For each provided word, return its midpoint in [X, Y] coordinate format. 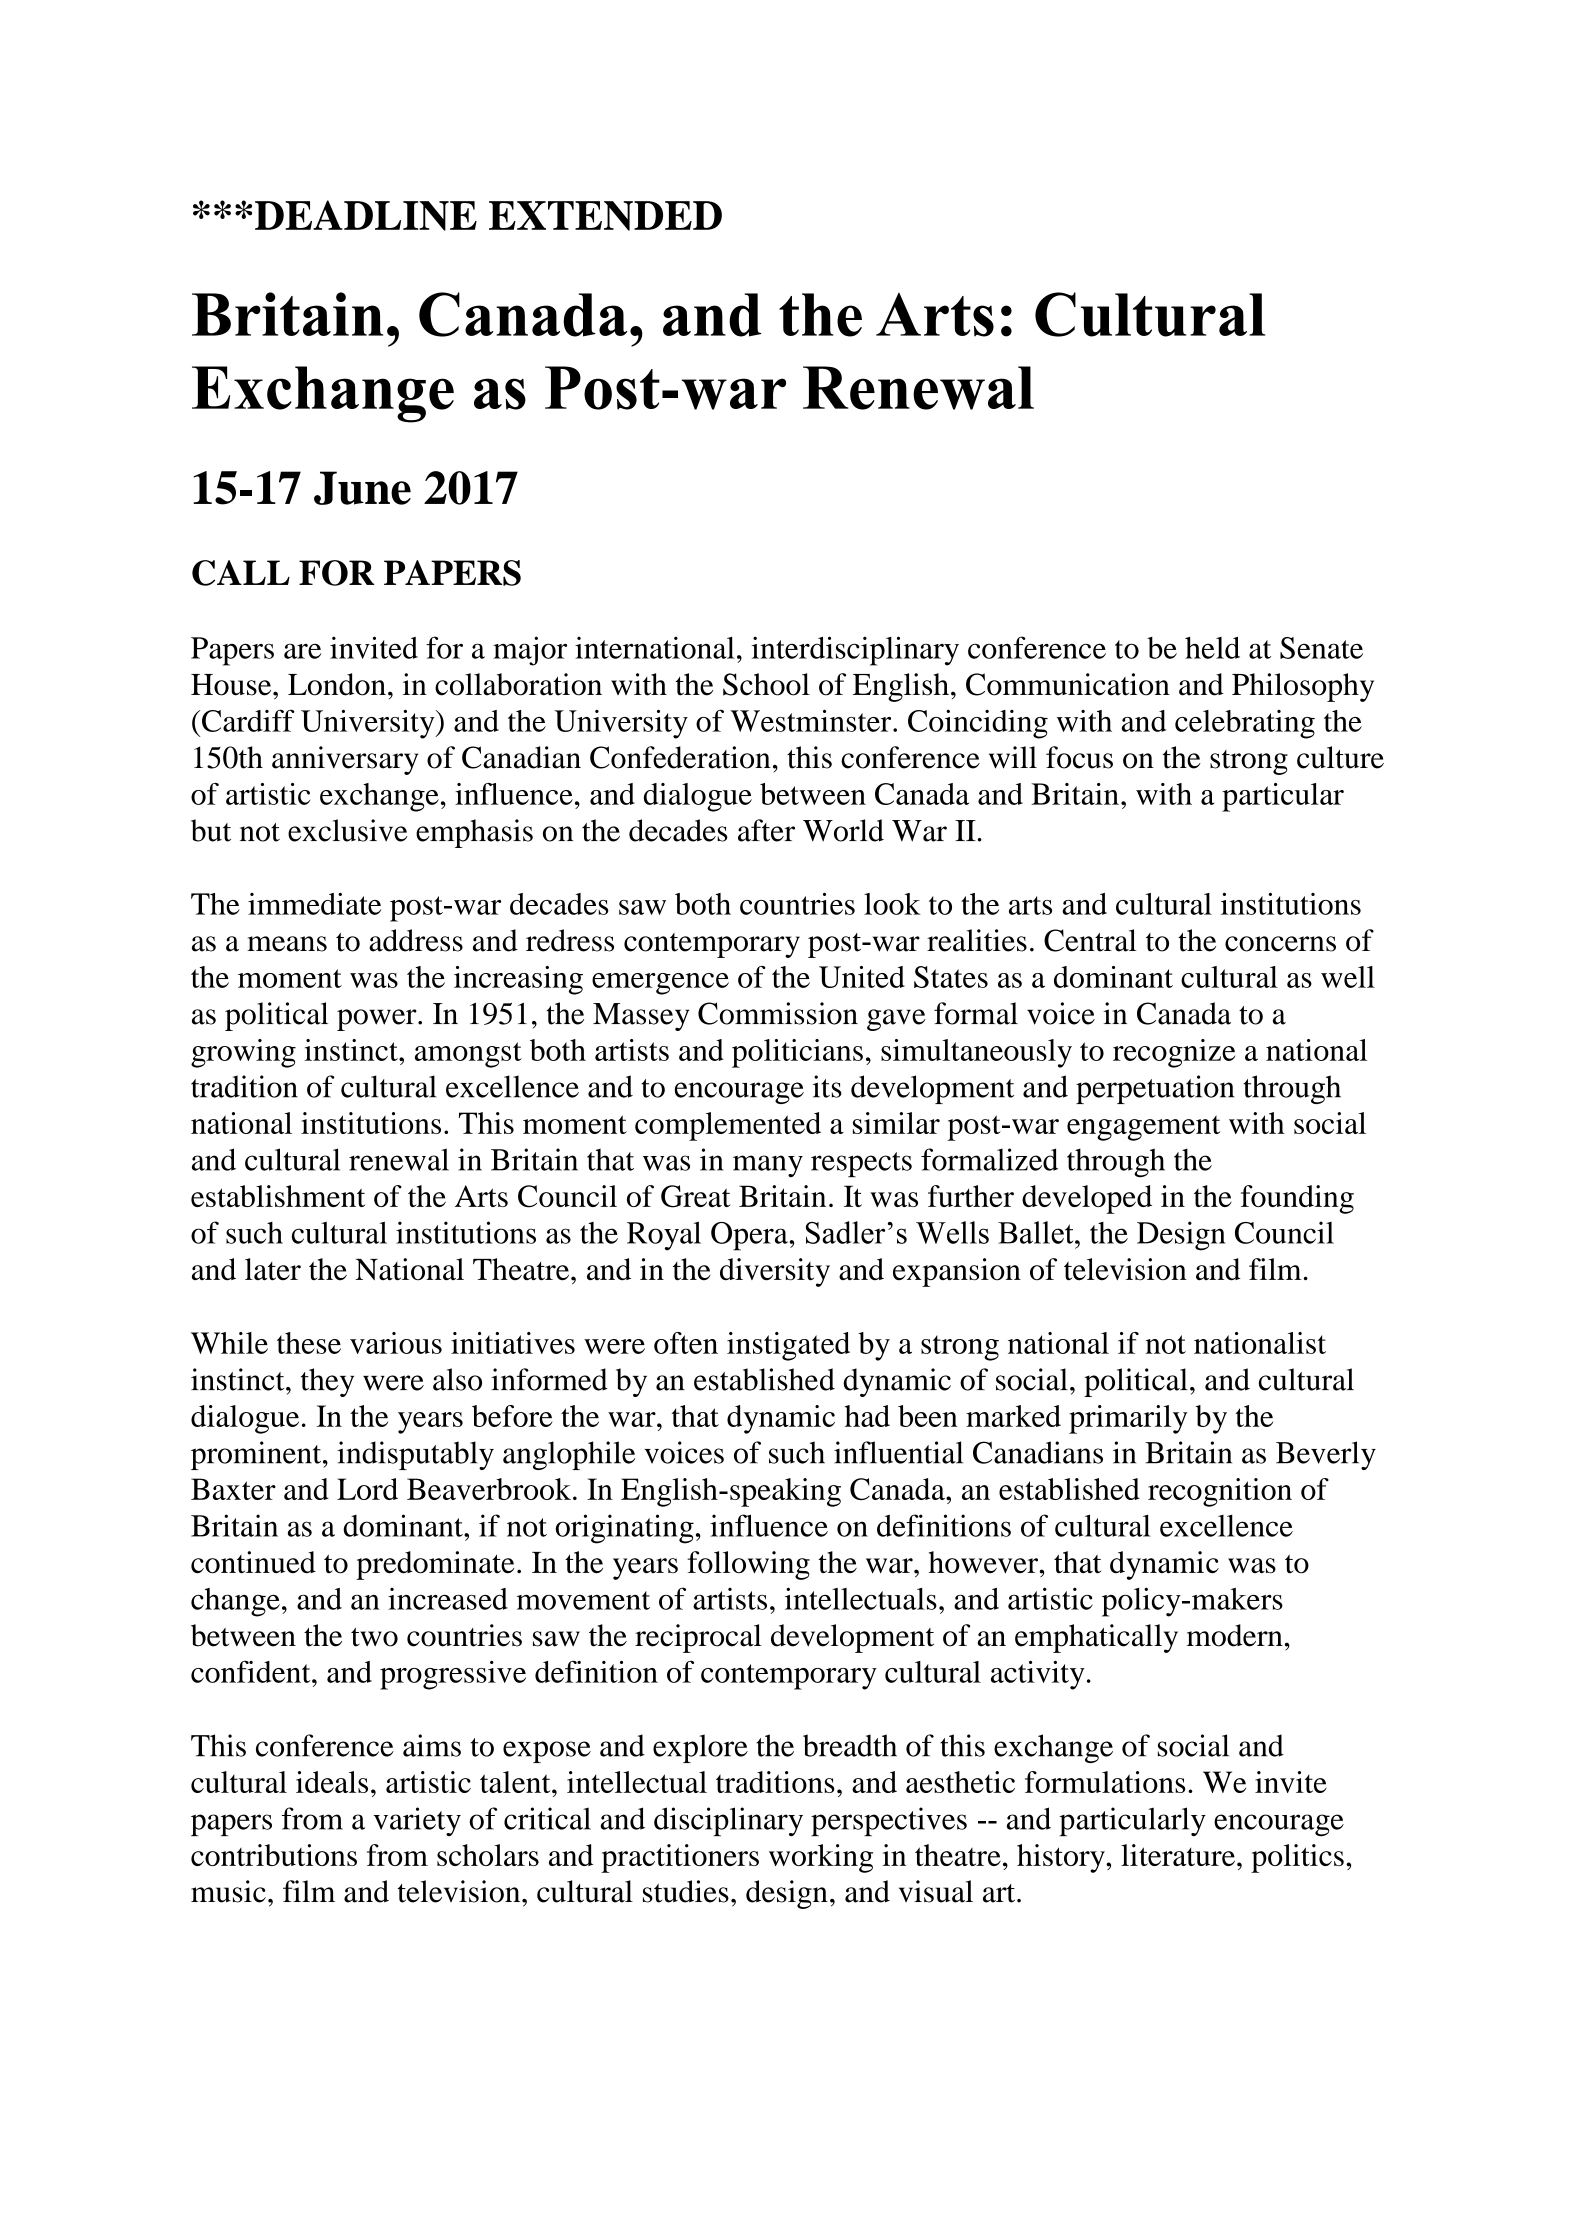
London [337, 684]
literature [1178, 1855]
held [1212, 648]
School [766, 684]
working [821, 1858]
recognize [1174, 1053]
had [867, 1416]
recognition [1220, 1492]
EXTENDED [605, 216]
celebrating [1245, 724]
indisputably [415, 1455]
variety [417, 1821]
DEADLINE [366, 215]
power [378, 1020]
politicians [797, 1053]
